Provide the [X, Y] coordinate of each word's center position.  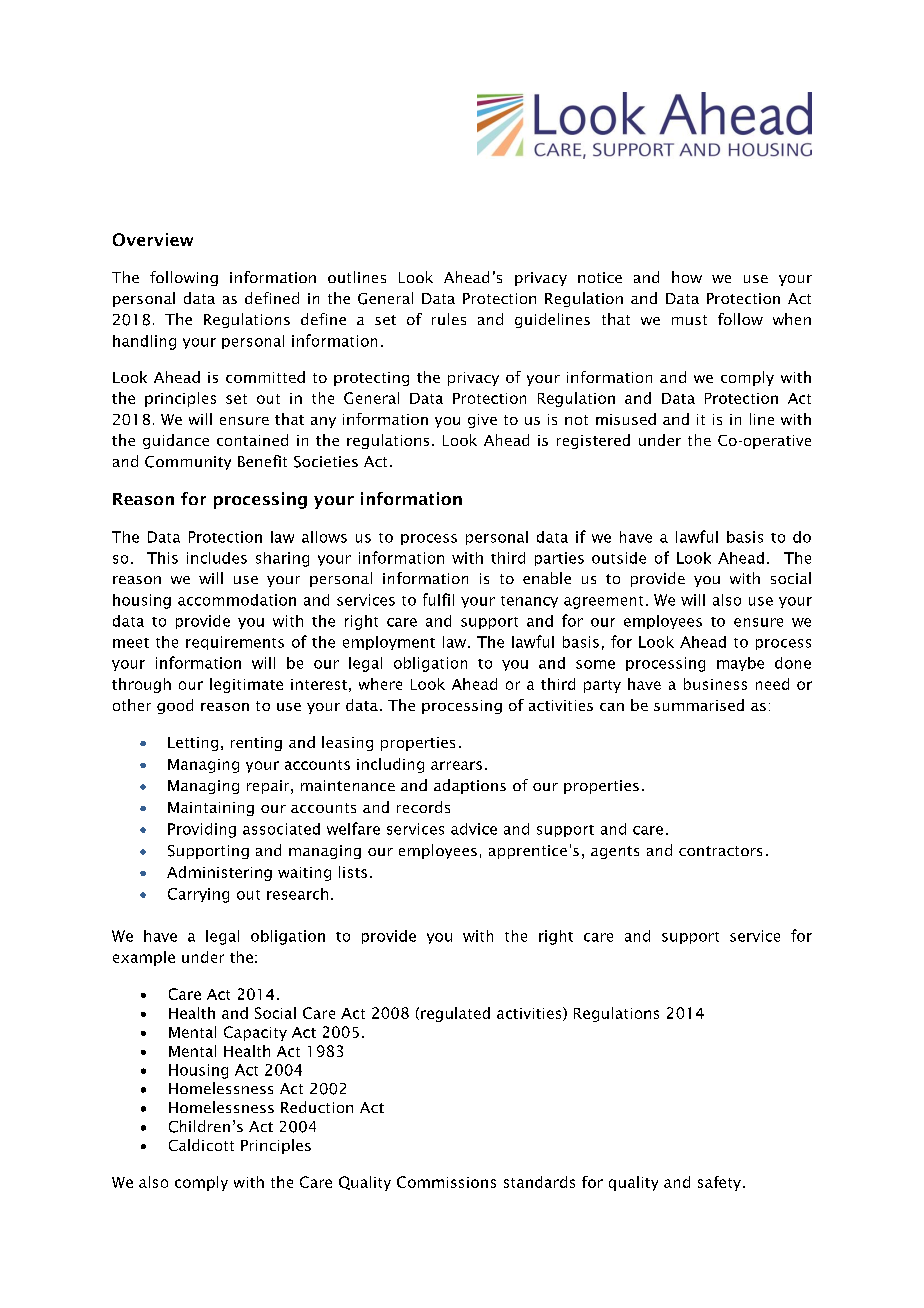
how [687, 277]
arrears [456, 765]
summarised [699, 705]
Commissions [446, 1182]
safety [721, 1183]
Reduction [317, 1107]
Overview [153, 239]
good [175, 706]
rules [449, 319]
